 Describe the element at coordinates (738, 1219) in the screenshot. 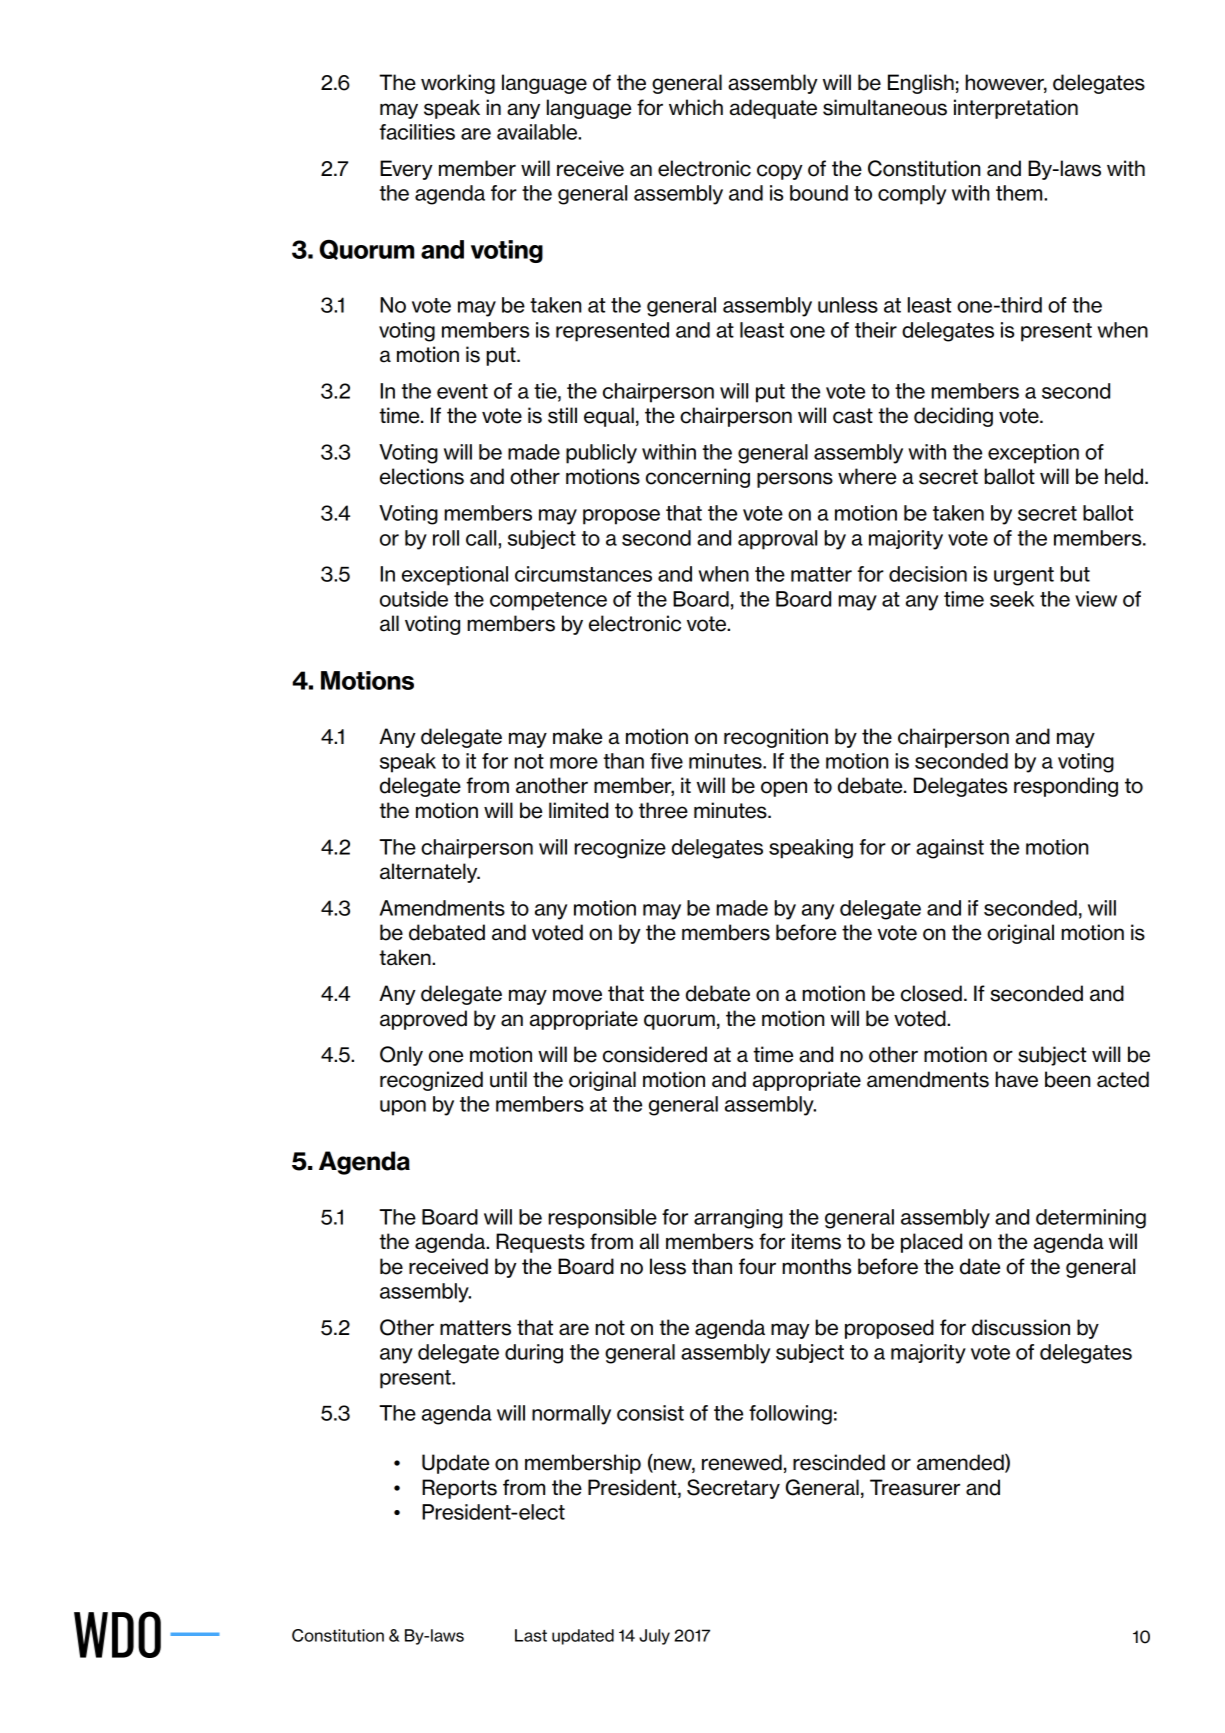

I see `arranging` at that location.
